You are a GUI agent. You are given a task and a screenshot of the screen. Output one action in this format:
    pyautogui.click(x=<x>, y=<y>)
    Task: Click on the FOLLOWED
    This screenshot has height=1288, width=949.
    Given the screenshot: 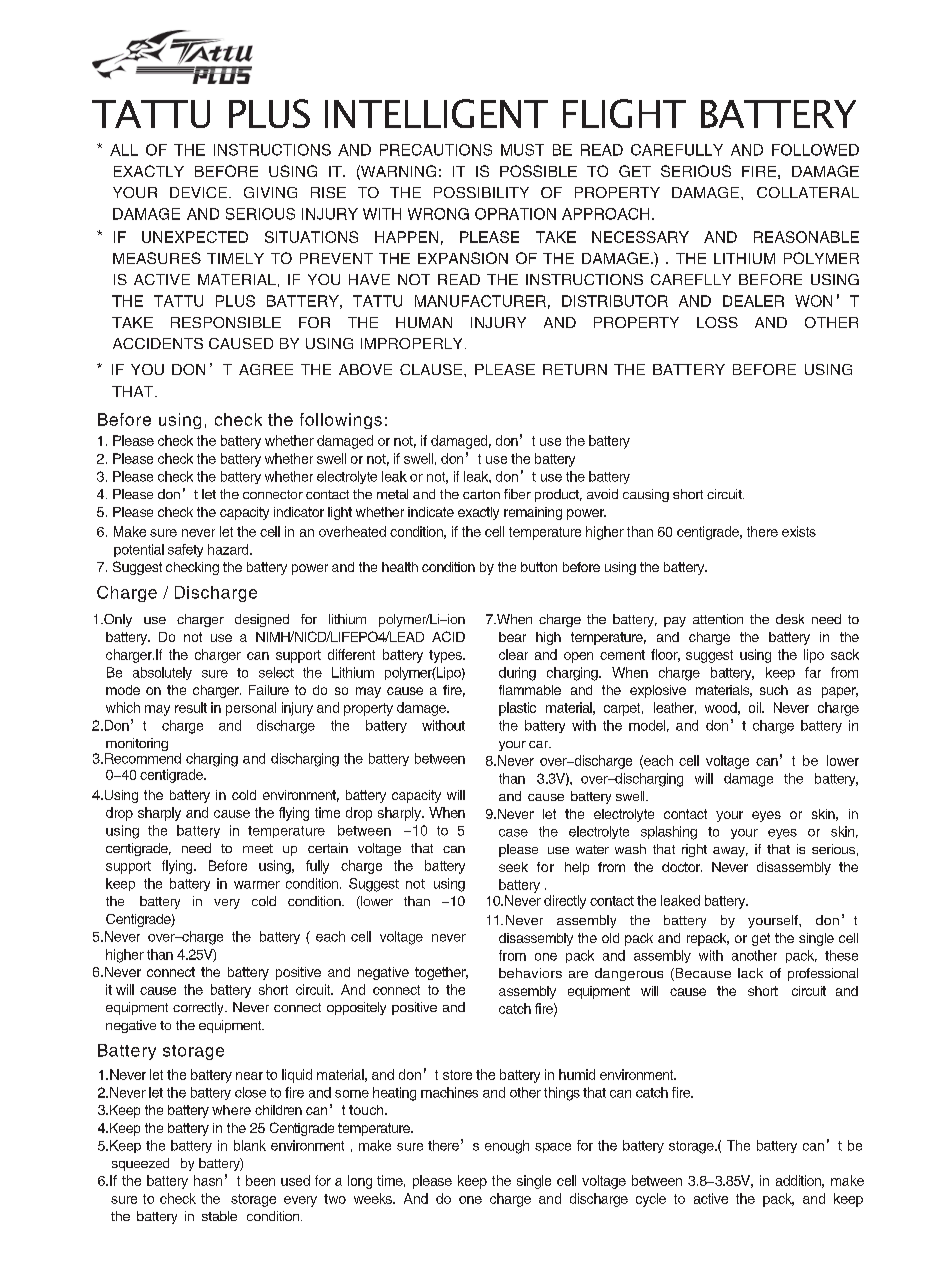 What is the action you would take?
    pyautogui.click(x=815, y=150)
